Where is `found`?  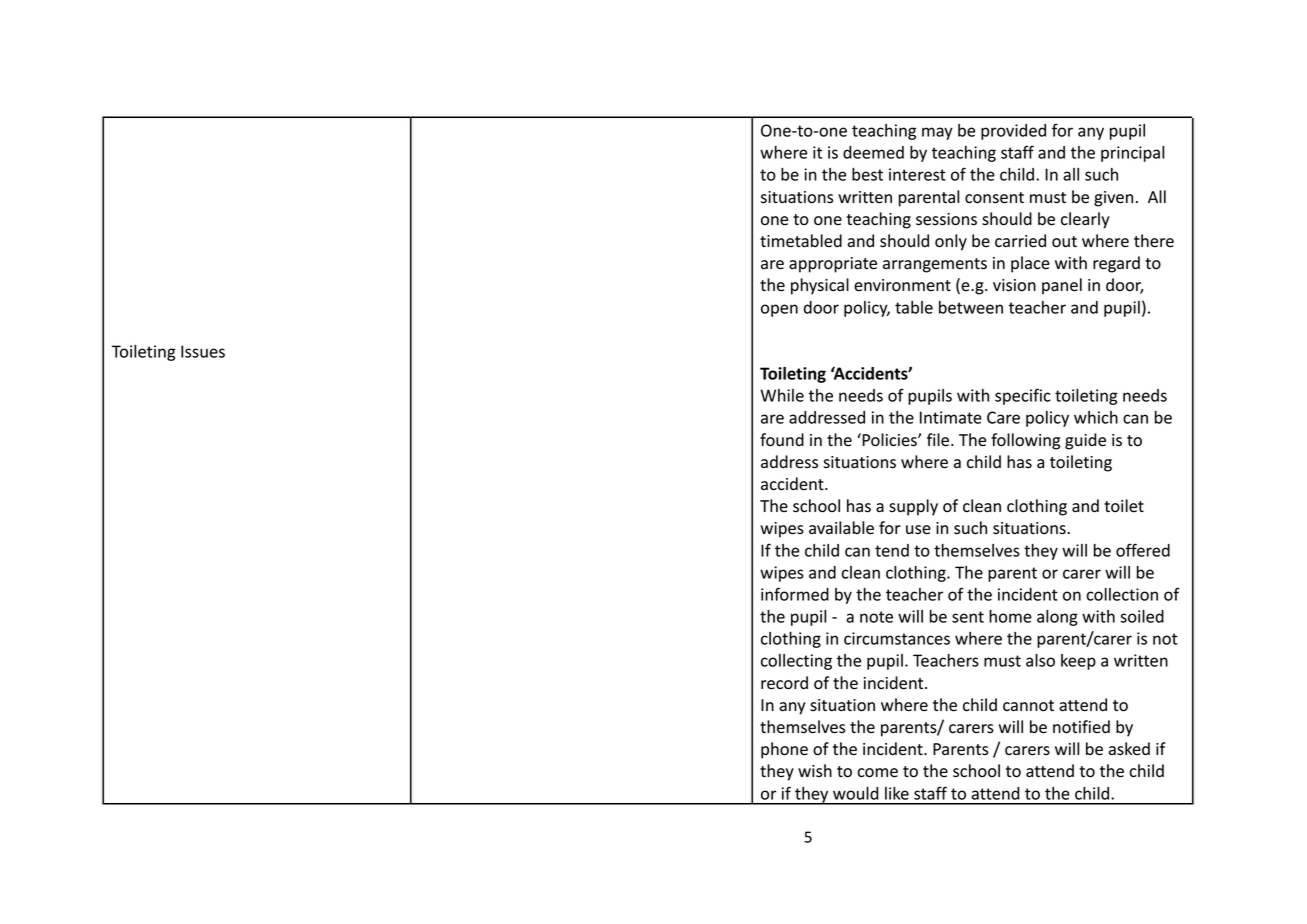 found is located at coordinates (782, 440).
